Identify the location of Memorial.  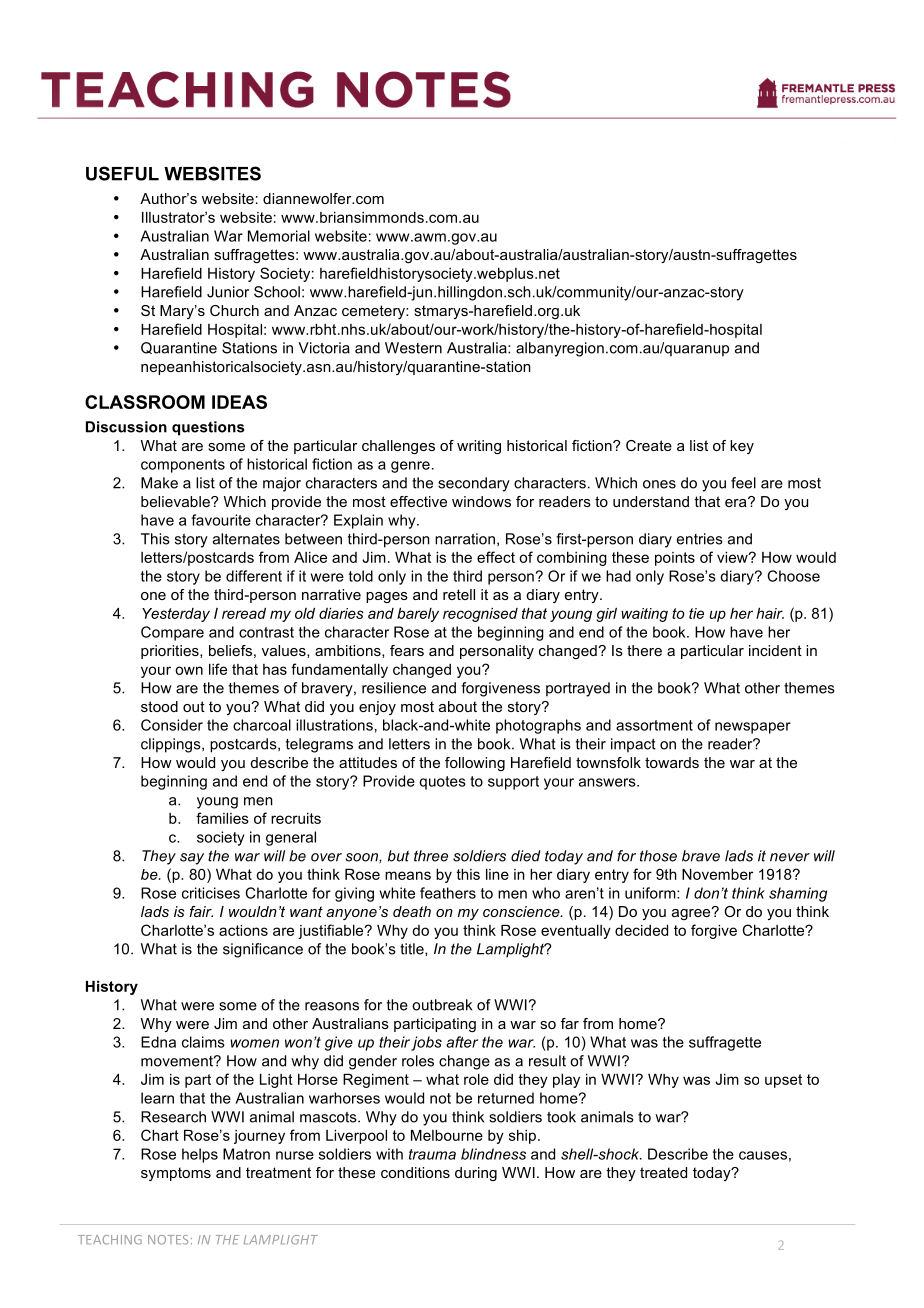
(279, 236).
